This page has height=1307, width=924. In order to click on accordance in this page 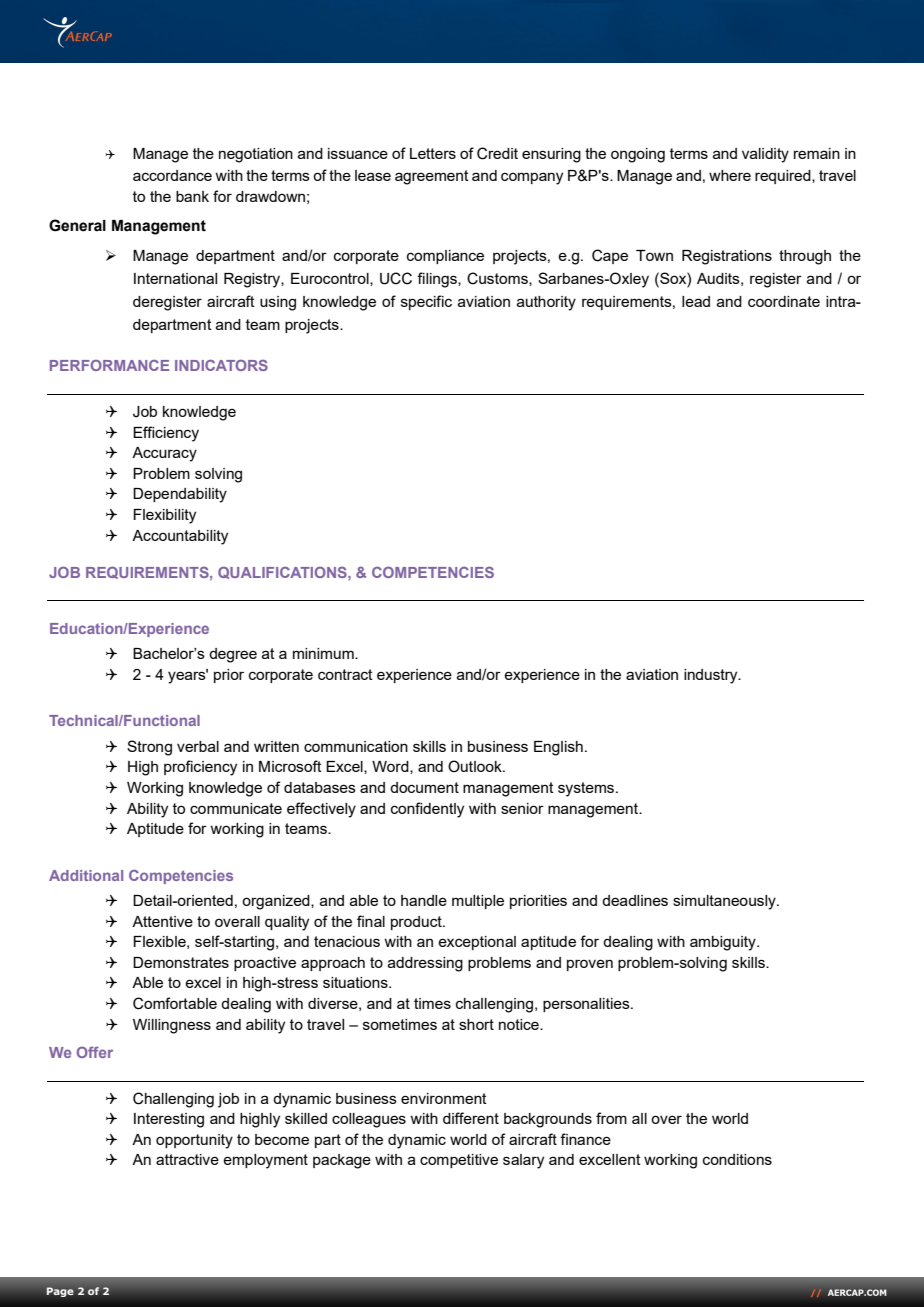, I will do `click(172, 175)`.
